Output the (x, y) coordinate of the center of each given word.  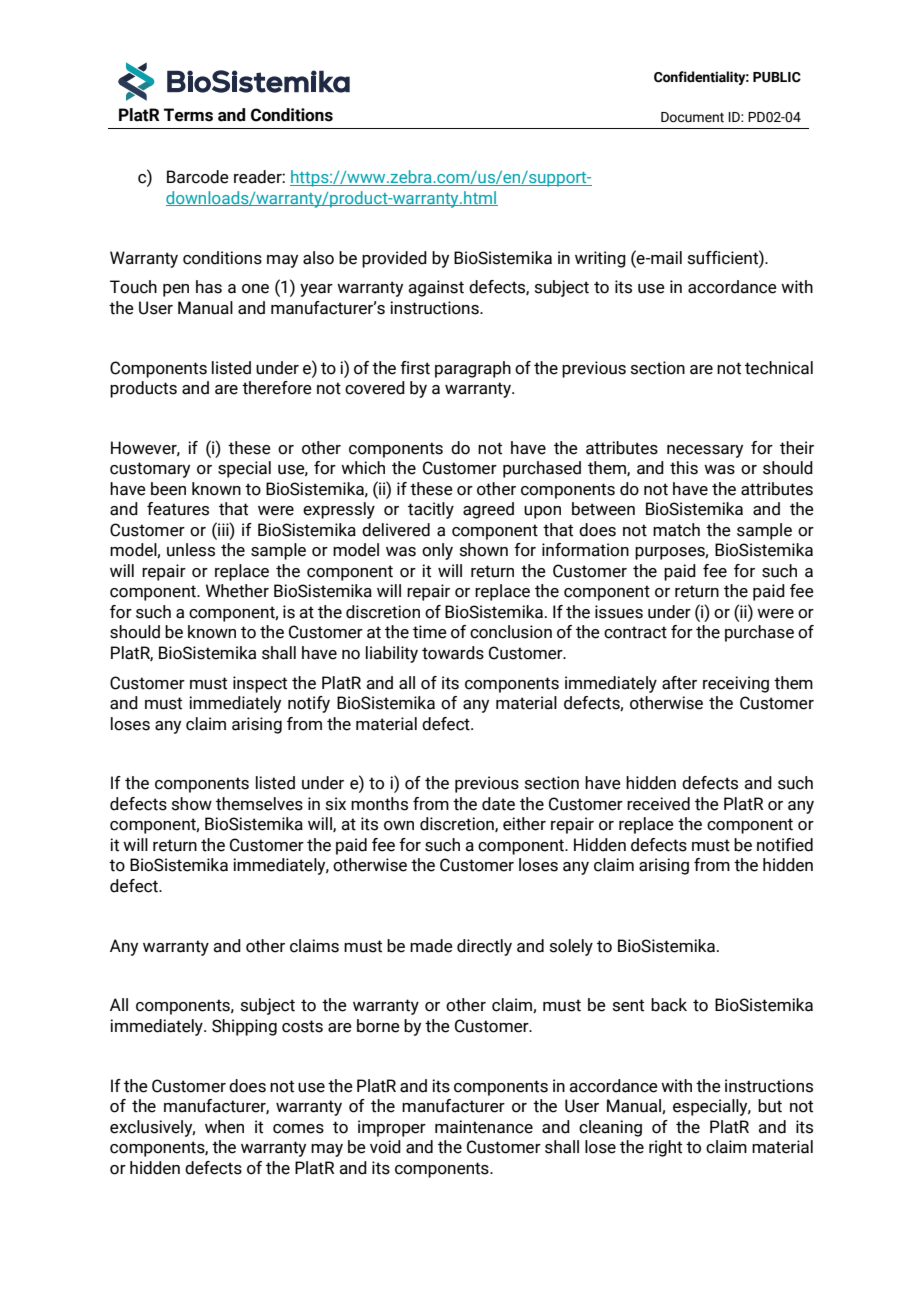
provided (394, 259)
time (430, 632)
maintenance (484, 1127)
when (224, 1127)
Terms (188, 115)
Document (692, 117)
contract (635, 632)
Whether (237, 591)
